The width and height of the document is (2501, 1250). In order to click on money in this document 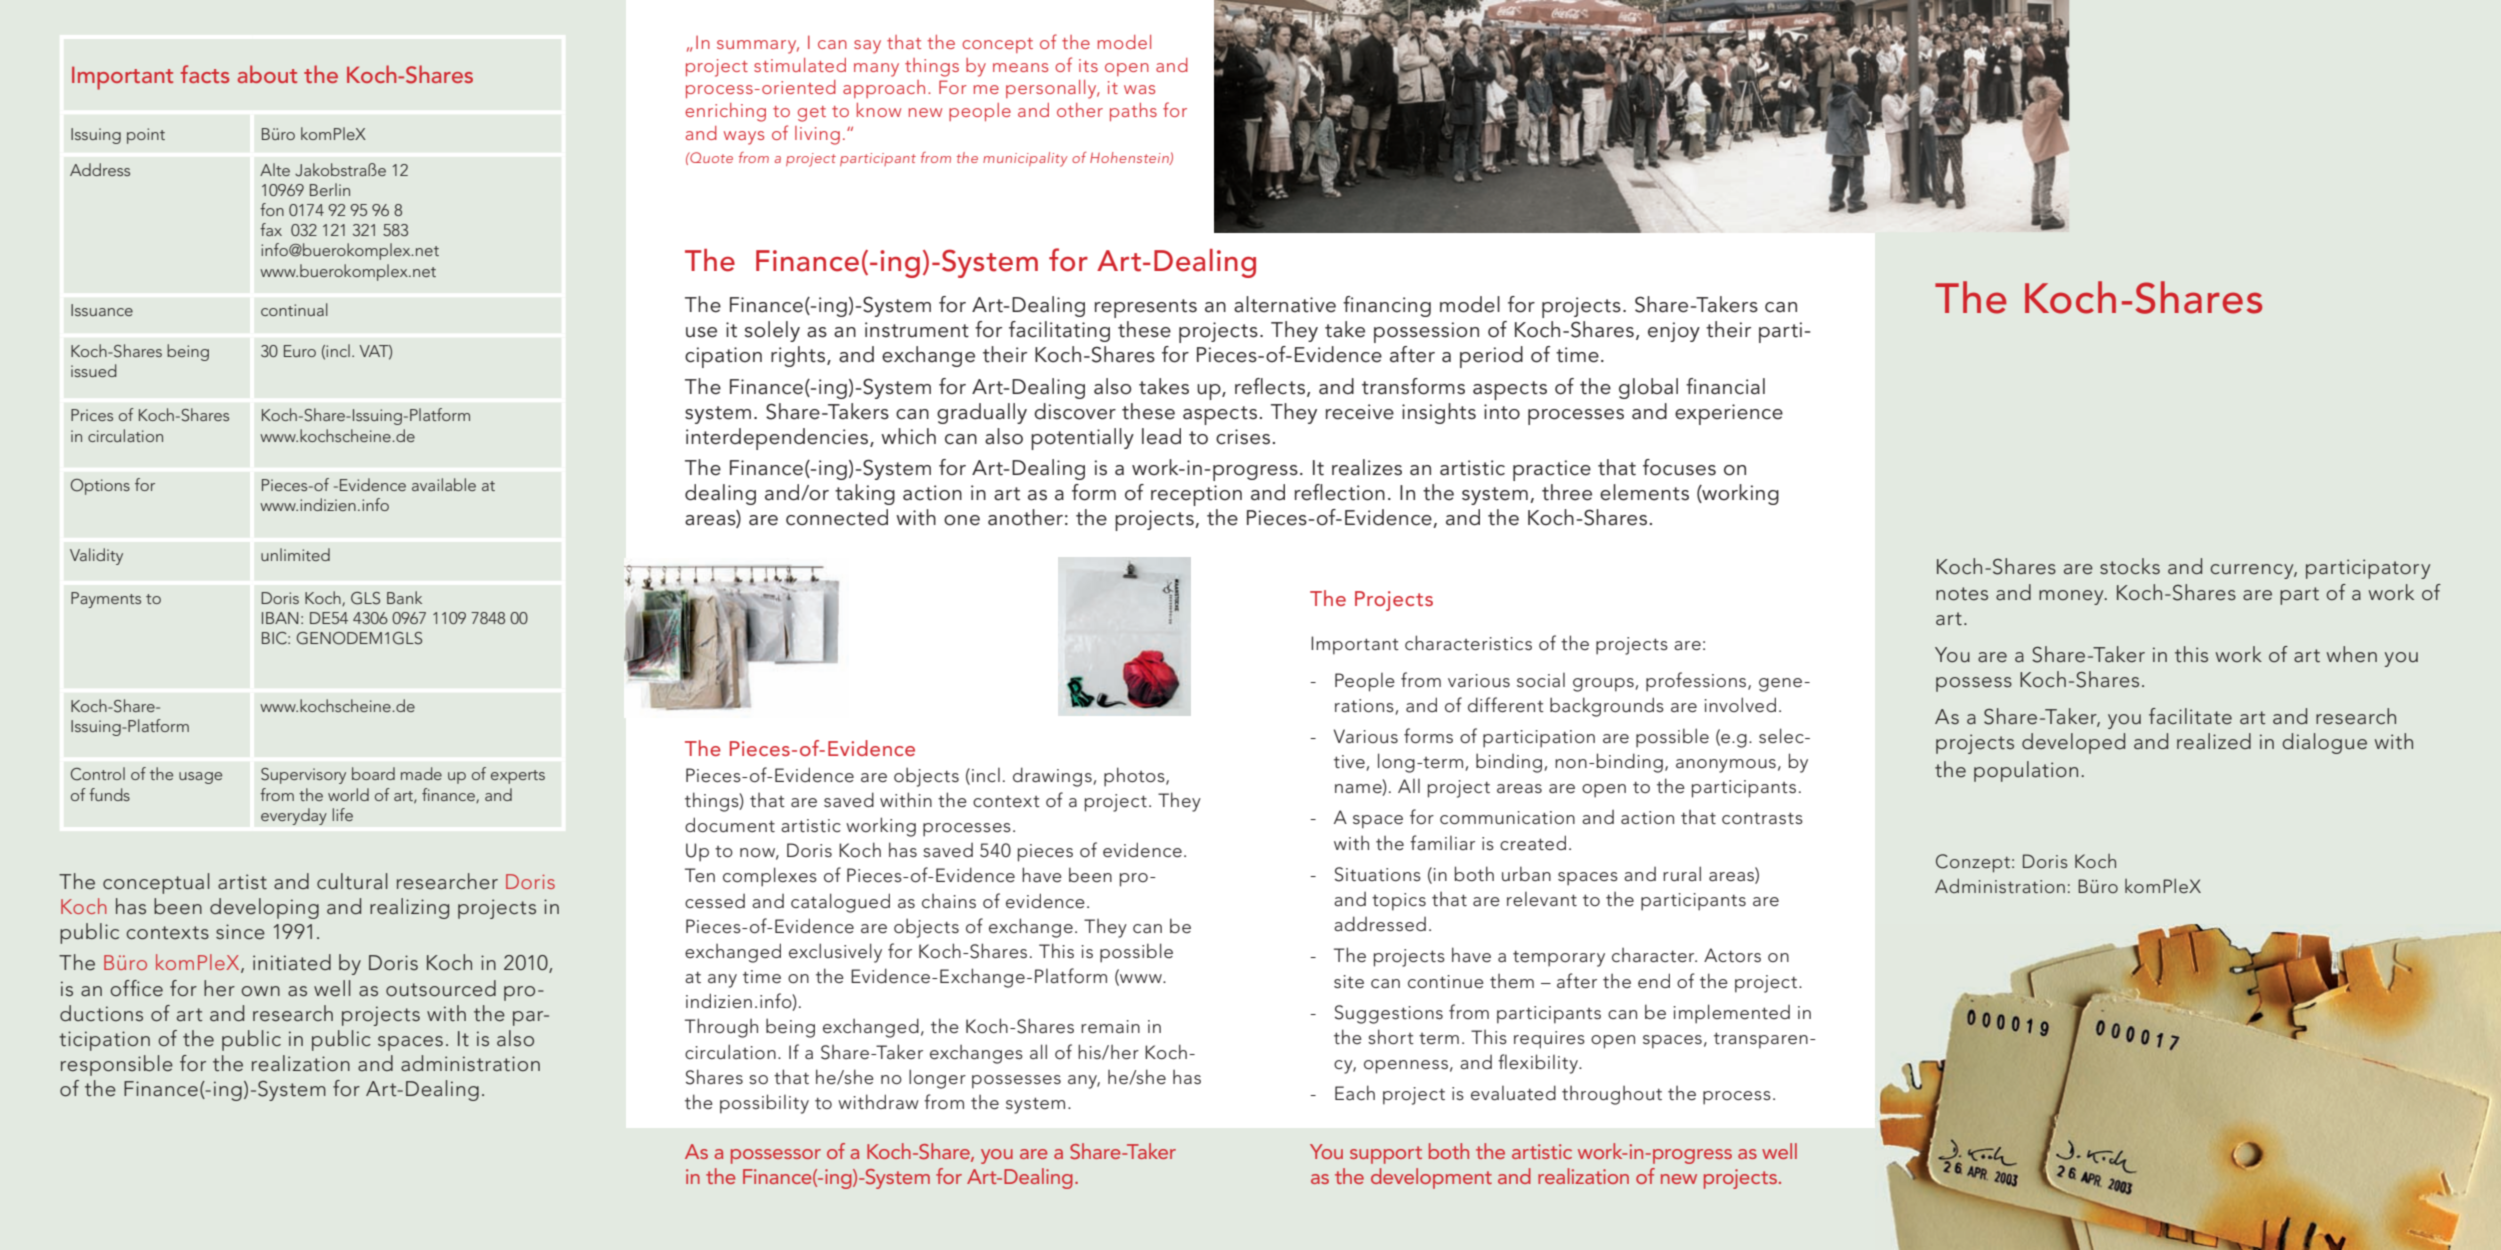, I will do `click(2072, 597)`.
